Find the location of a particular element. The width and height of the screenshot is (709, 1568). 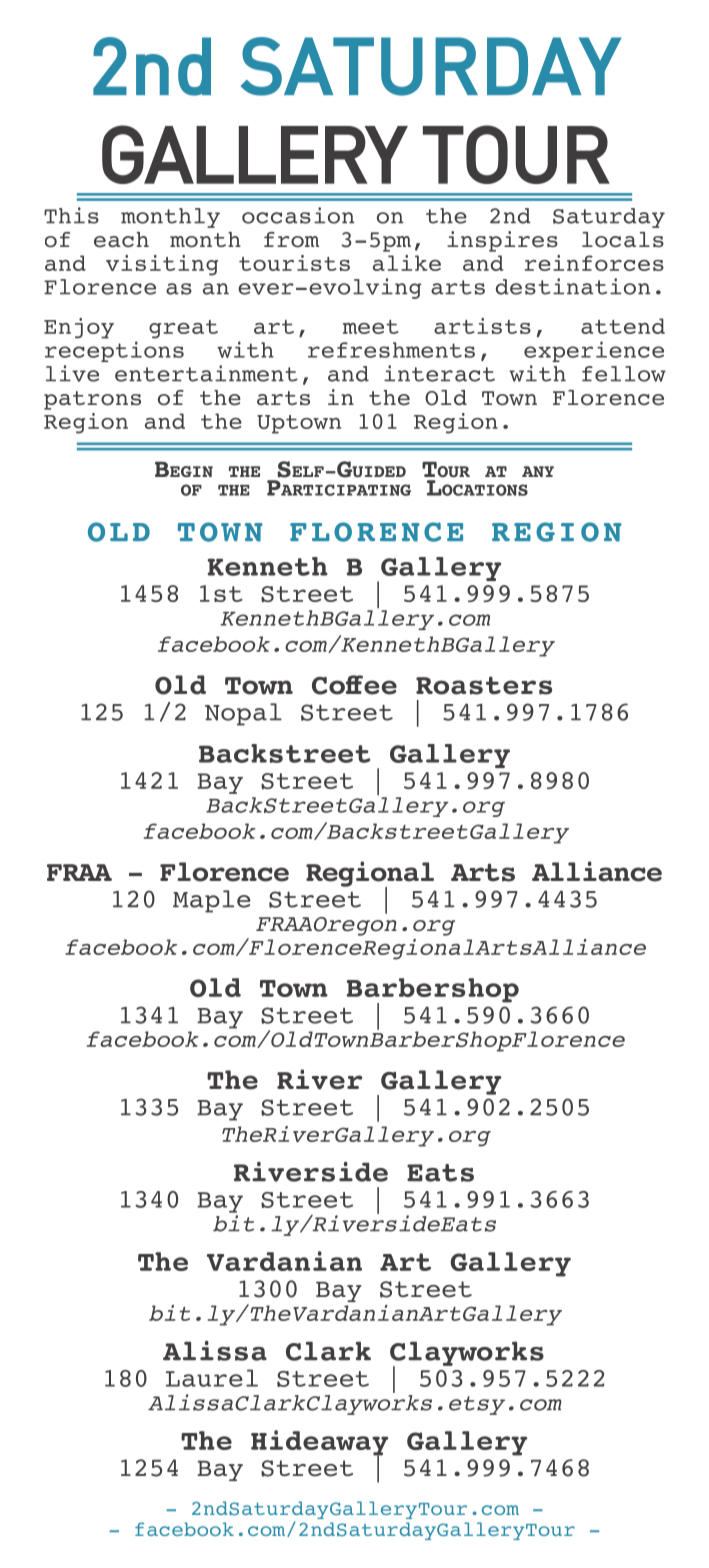

any is located at coordinates (538, 471).
